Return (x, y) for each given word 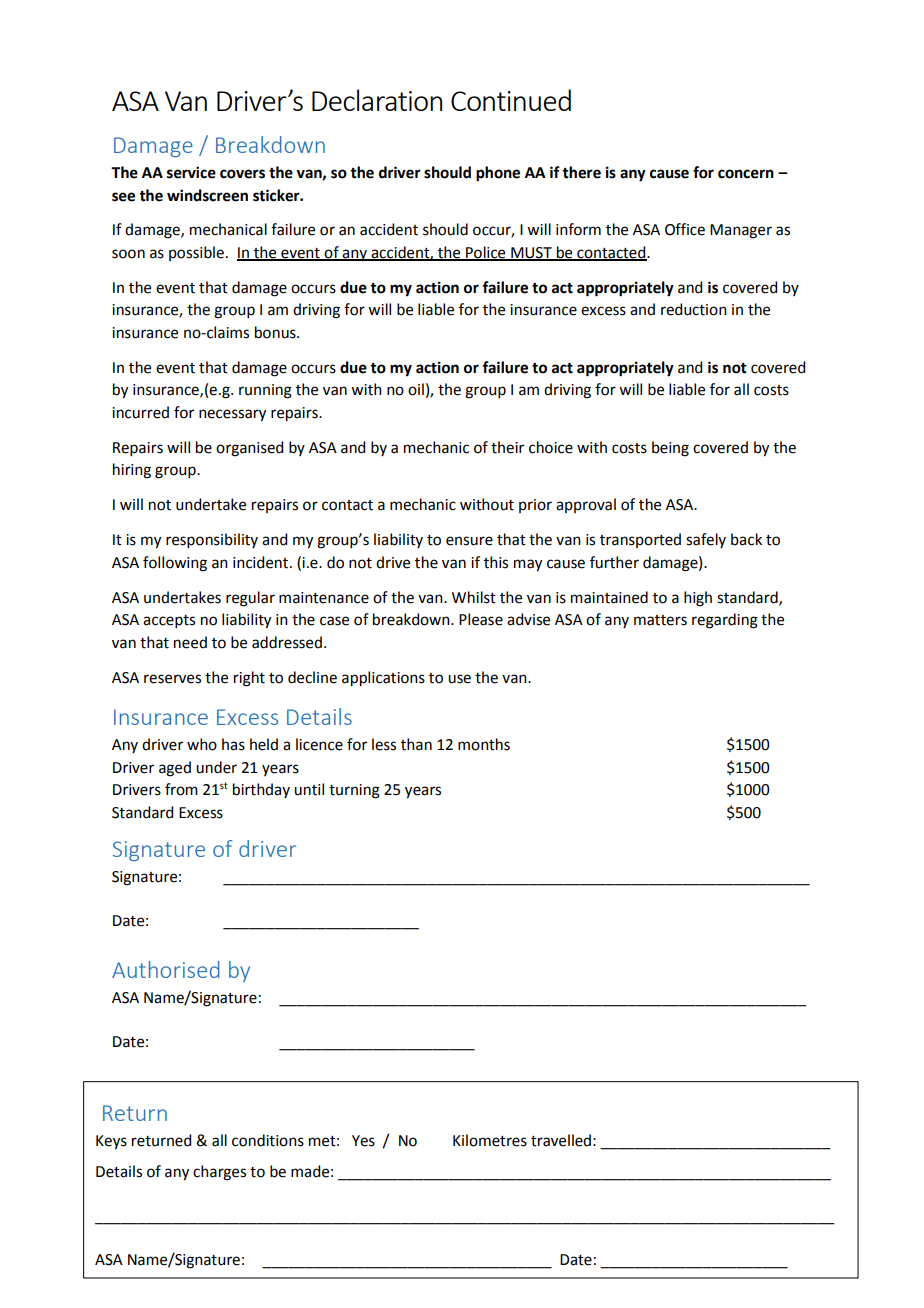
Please (481, 619)
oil (416, 389)
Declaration (377, 100)
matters (660, 620)
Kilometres (490, 1140)
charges (219, 1173)
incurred (140, 412)
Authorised (166, 969)
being (670, 449)
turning (354, 791)
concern (746, 174)
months (484, 744)
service (191, 172)
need (190, 642)
